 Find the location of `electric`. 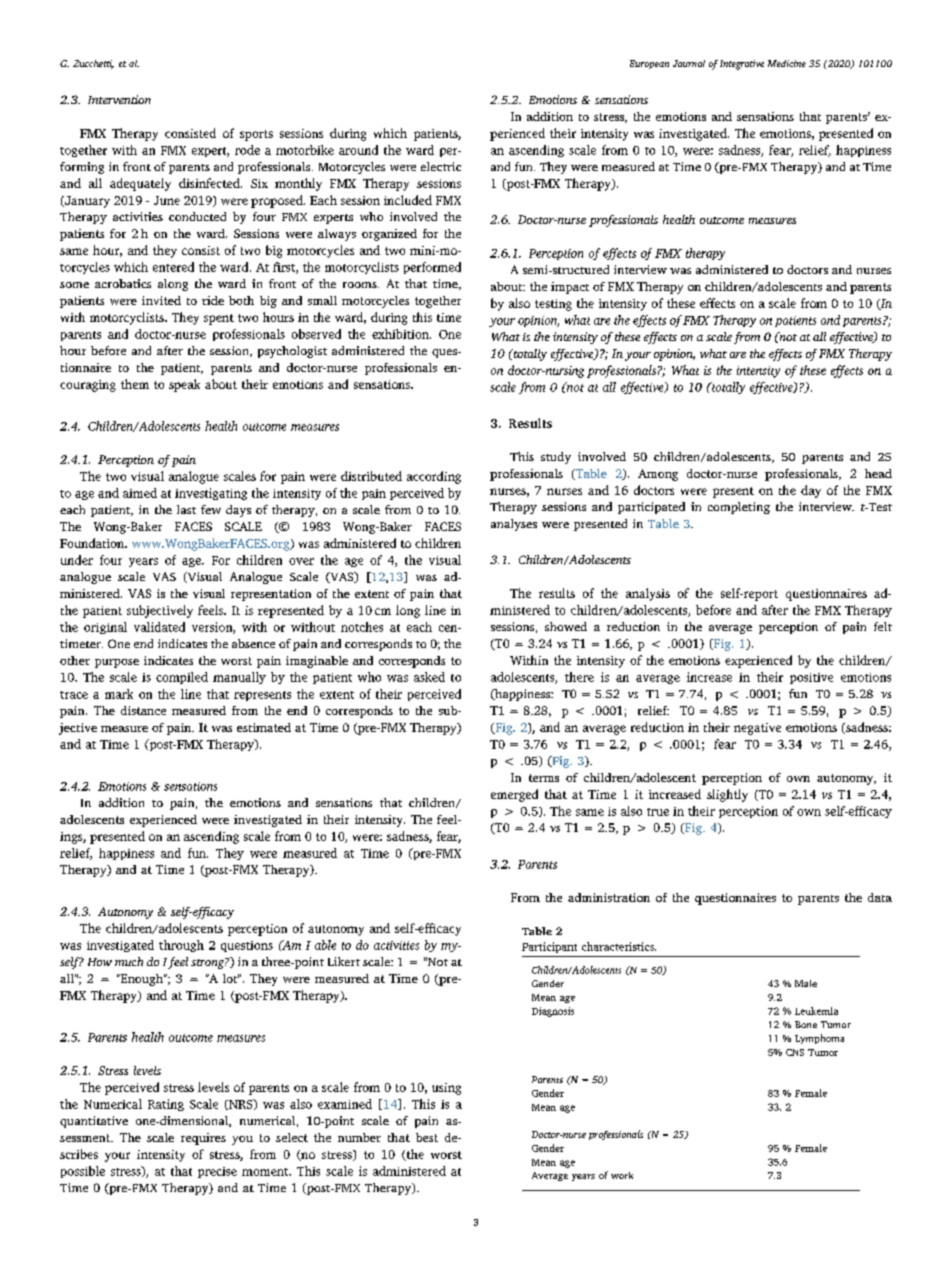

electric is located at coordinates (441, 166).
